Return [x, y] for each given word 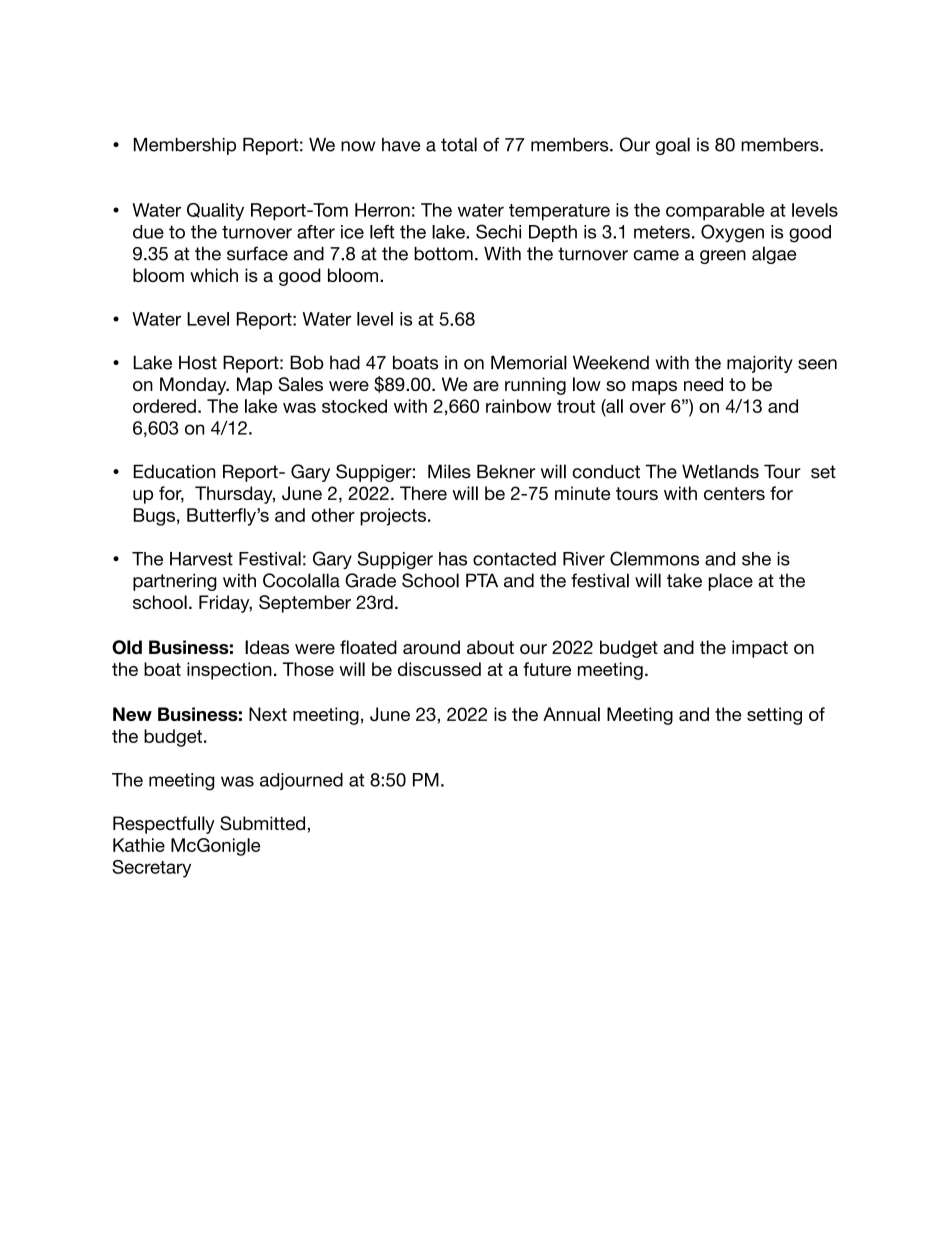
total [459, 144]
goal [673, 146]
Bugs [154, 517]
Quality [215, 212]
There [423, 493]
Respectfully [164, 825]
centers [734, 493]
